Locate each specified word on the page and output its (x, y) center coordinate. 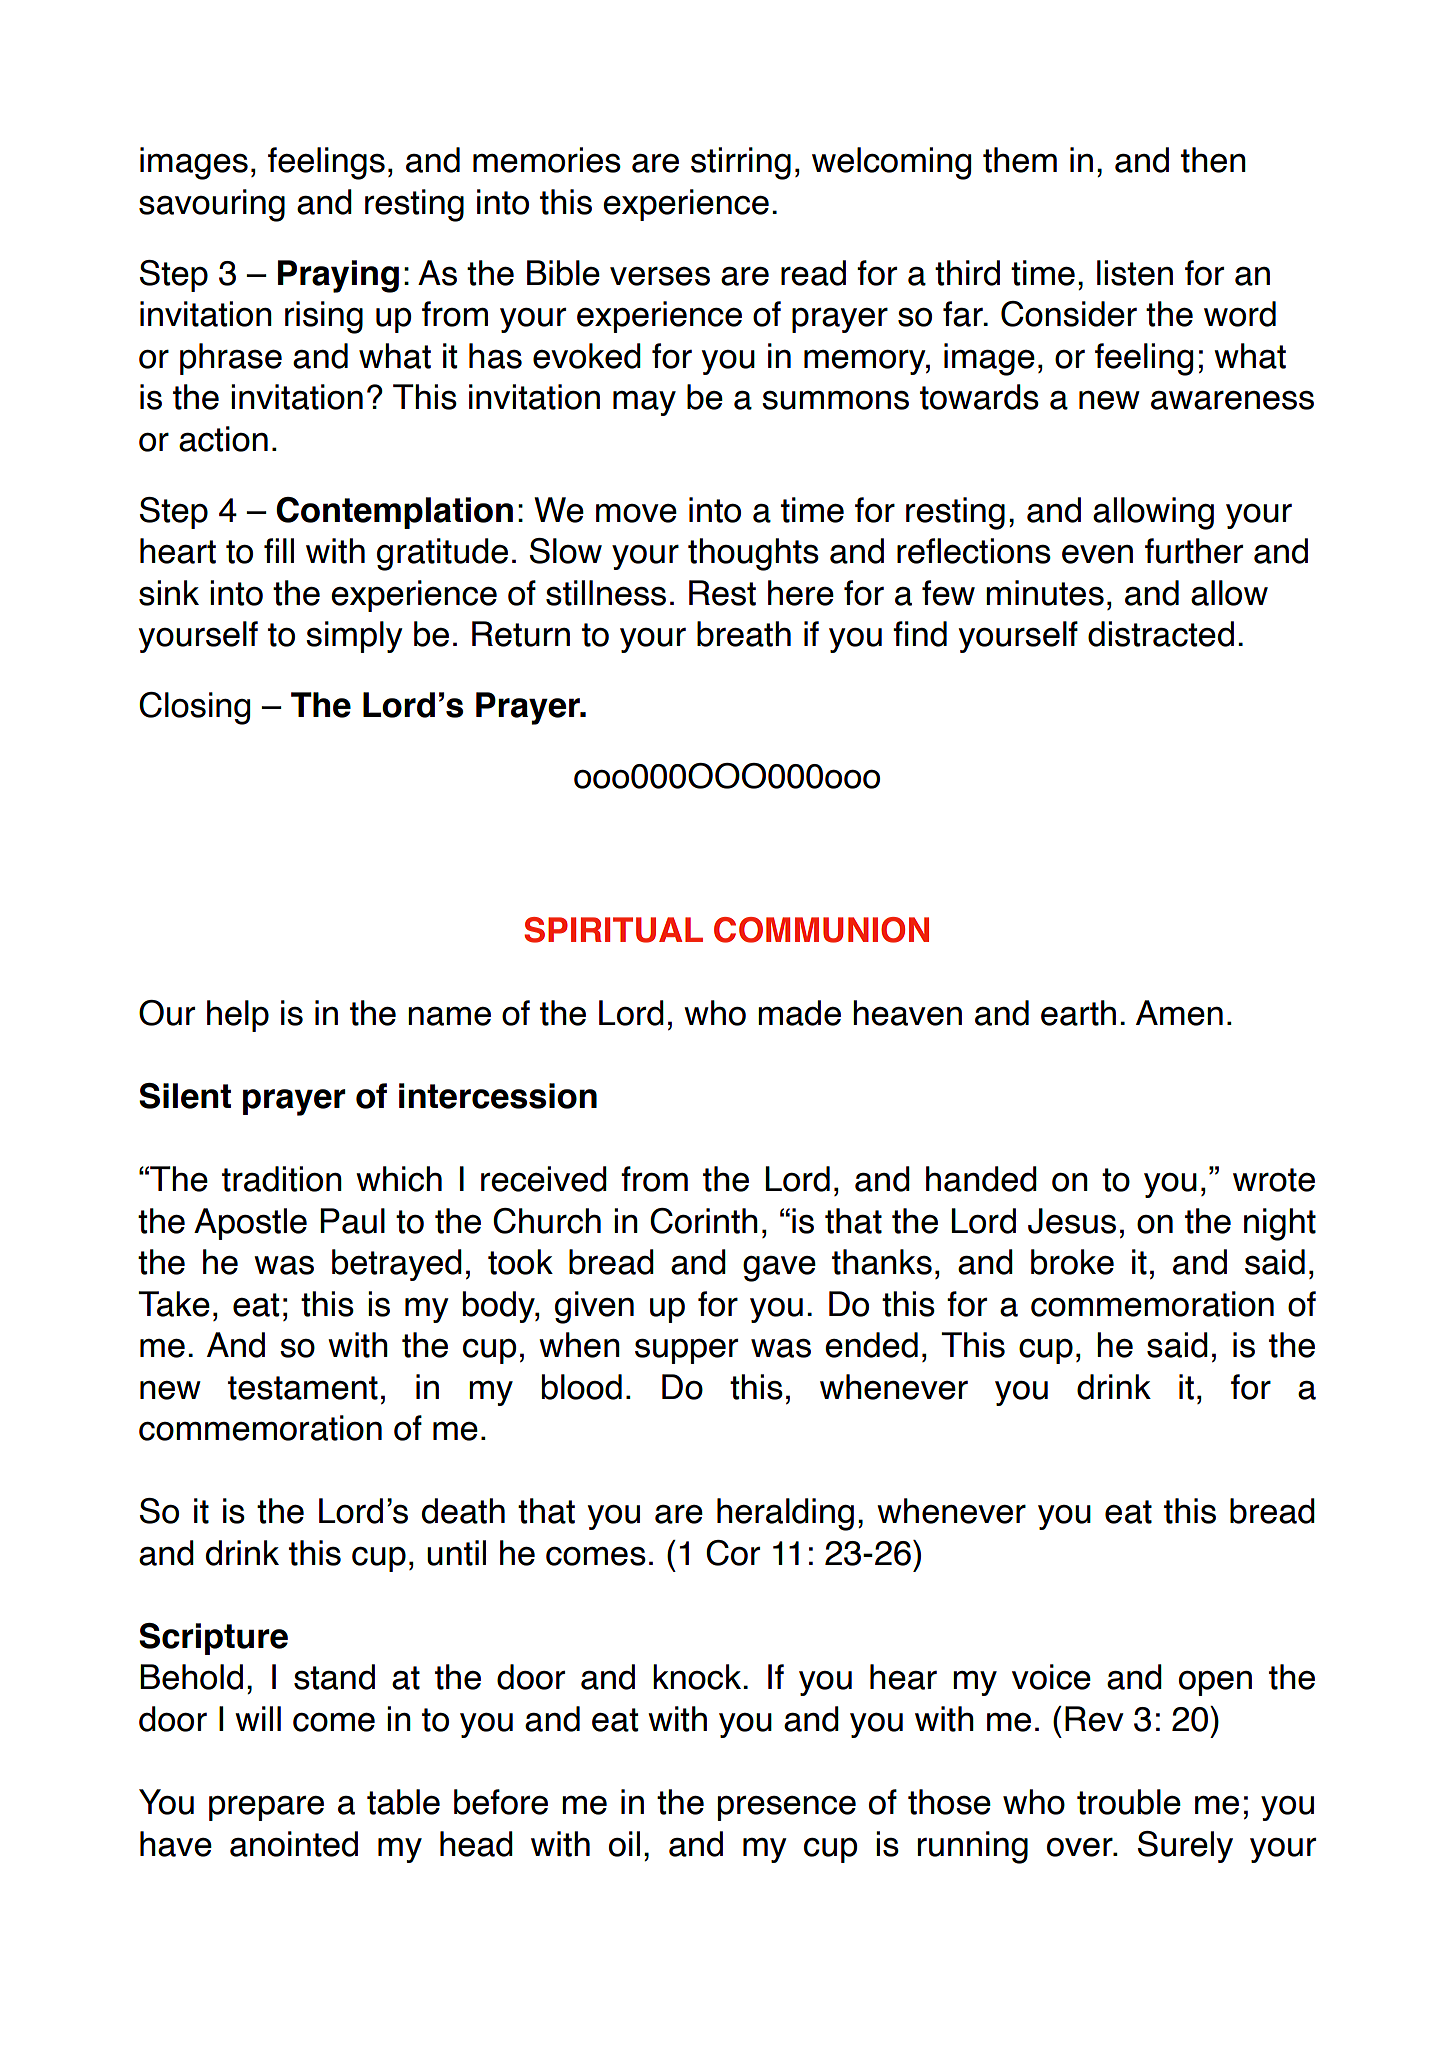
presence (787, 1808)
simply (354, 637)
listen (1135, 273)
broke (1072, 1262)
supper (686, 1351)
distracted (1161, 634)
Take (174, 1304)
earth (1078, 1013)
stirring (741, 163)
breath (744, 634)
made (799, 1013)
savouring (212, 205)
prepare (266, 1808)
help (238, 1016)
